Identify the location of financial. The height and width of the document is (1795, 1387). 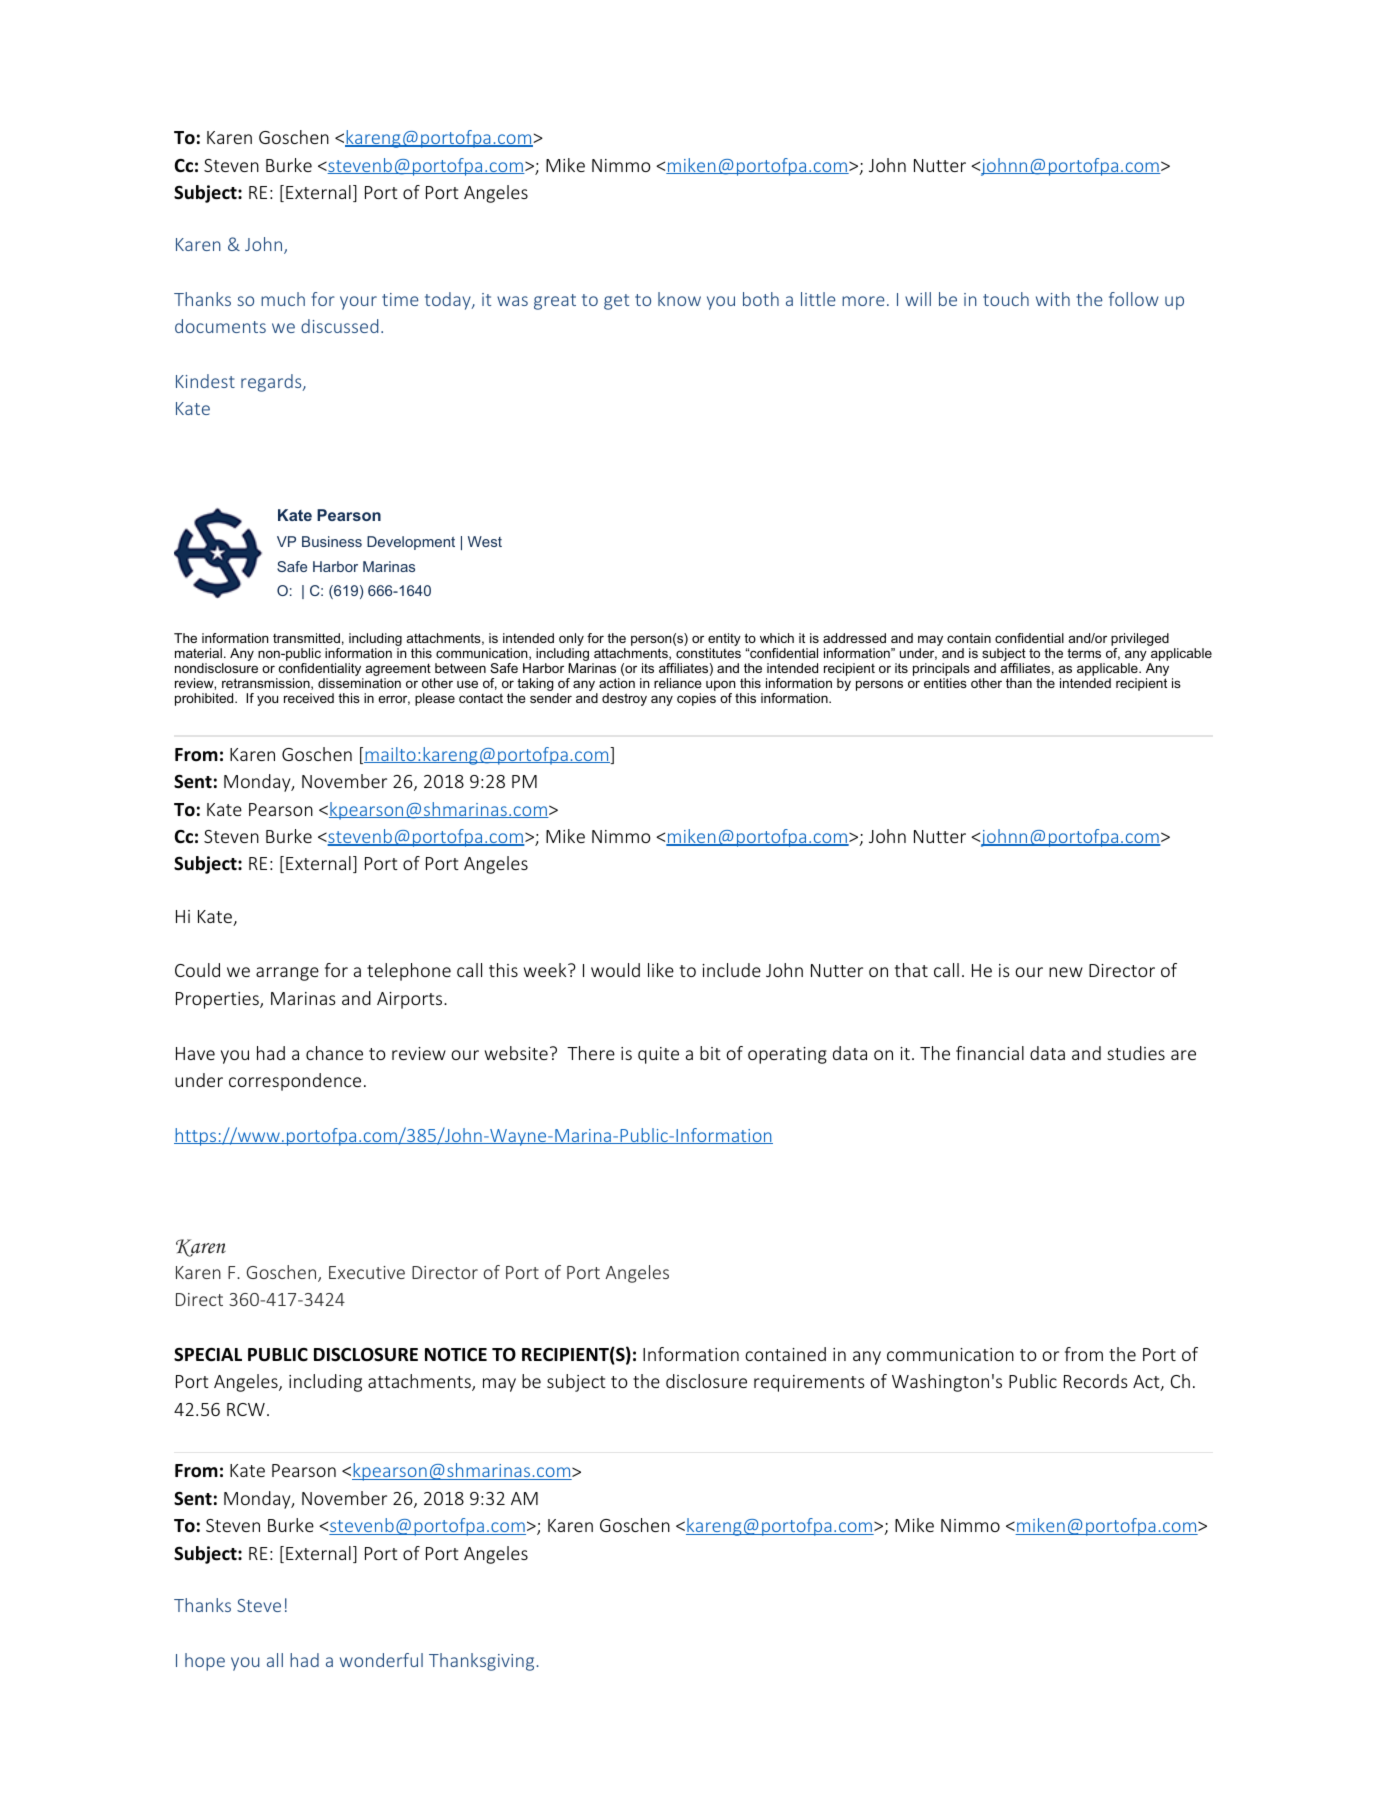
(990, 1053).
